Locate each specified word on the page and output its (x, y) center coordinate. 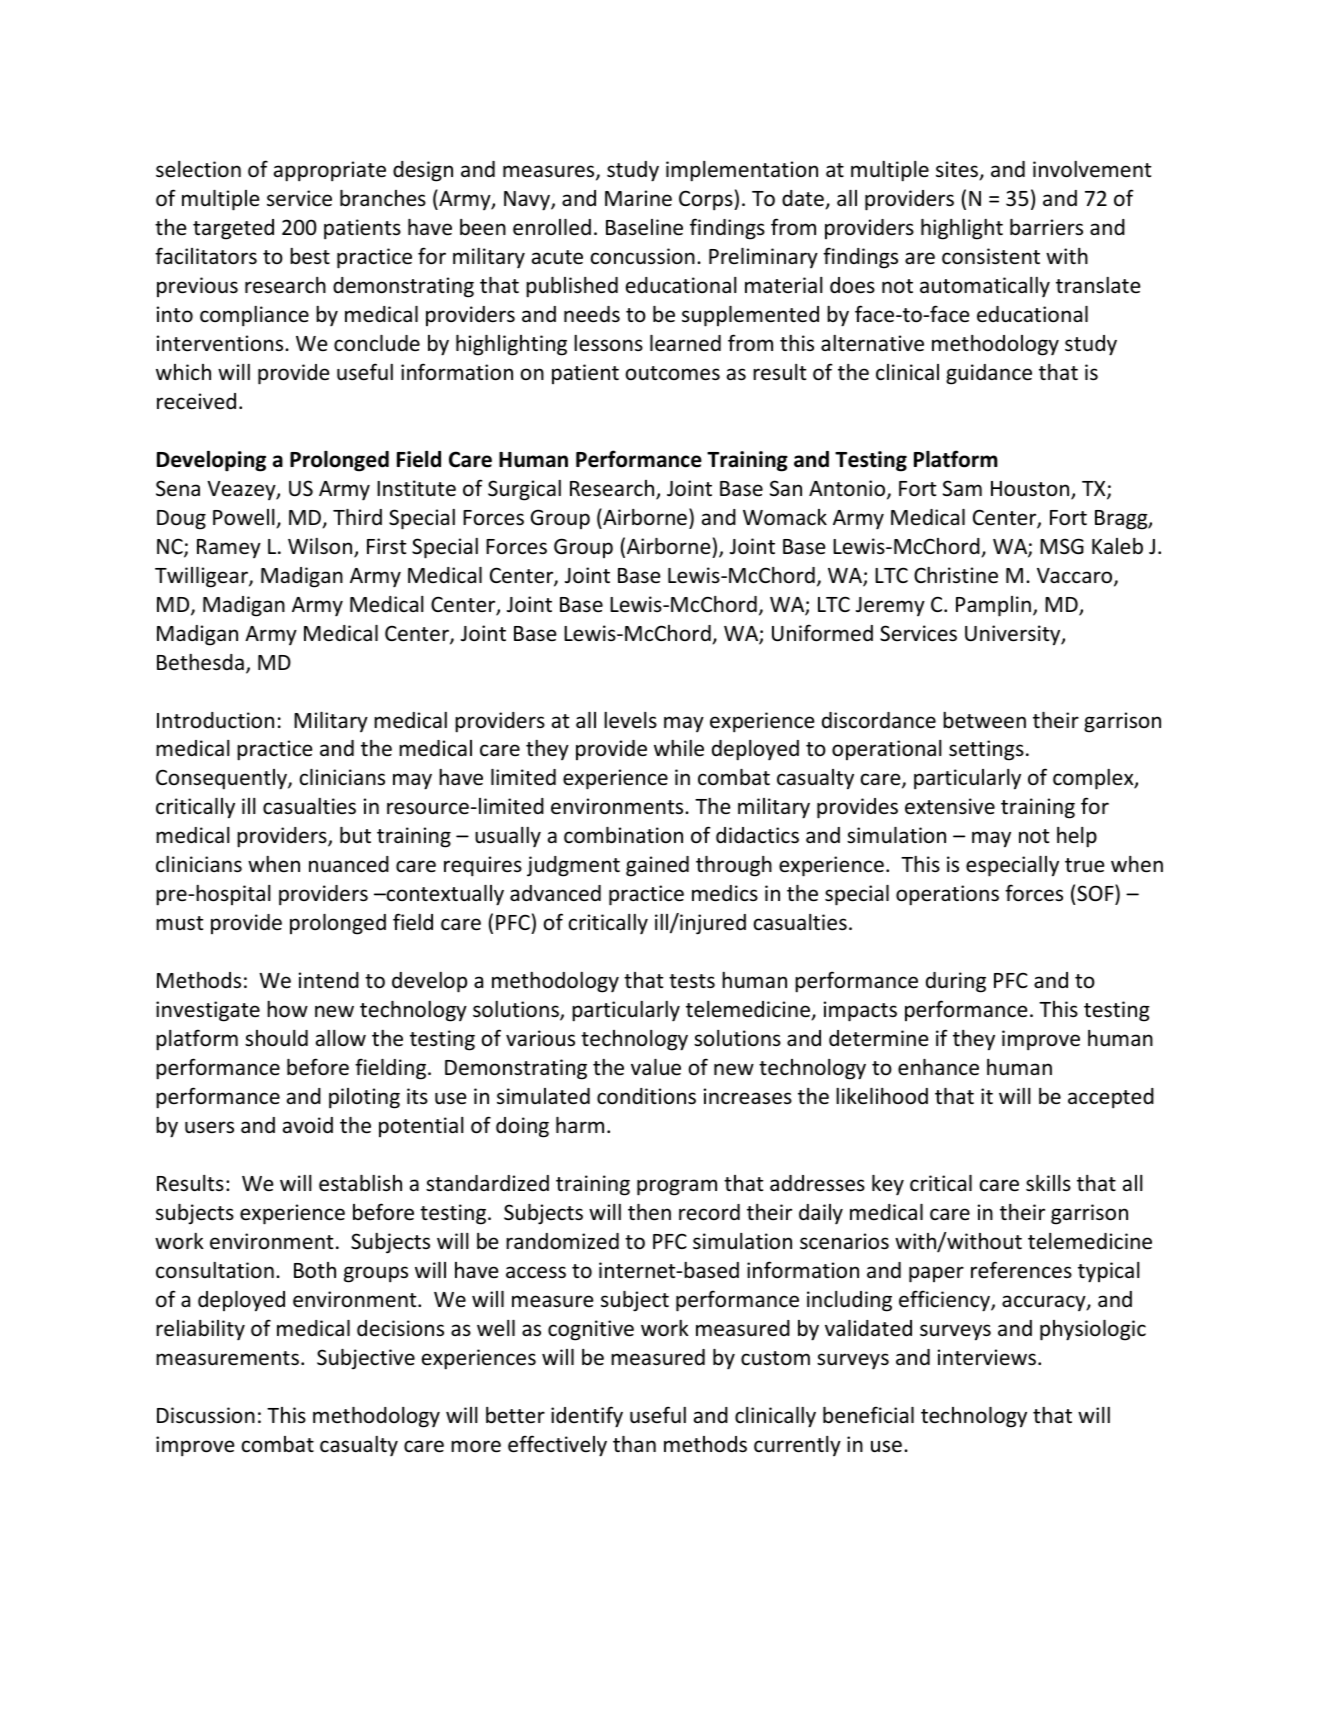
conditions (646, 1096)
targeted (233, 229)
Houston (1031, 490)
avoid (308, 1125)
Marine (638, 198)
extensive (950, 806)
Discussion (206, 1415)
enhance (938, 1067)
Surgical (524, 490)
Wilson (321, 547)
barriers (1046, 227)
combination (623, 835)
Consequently (222, 779)
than (634, 1444)
